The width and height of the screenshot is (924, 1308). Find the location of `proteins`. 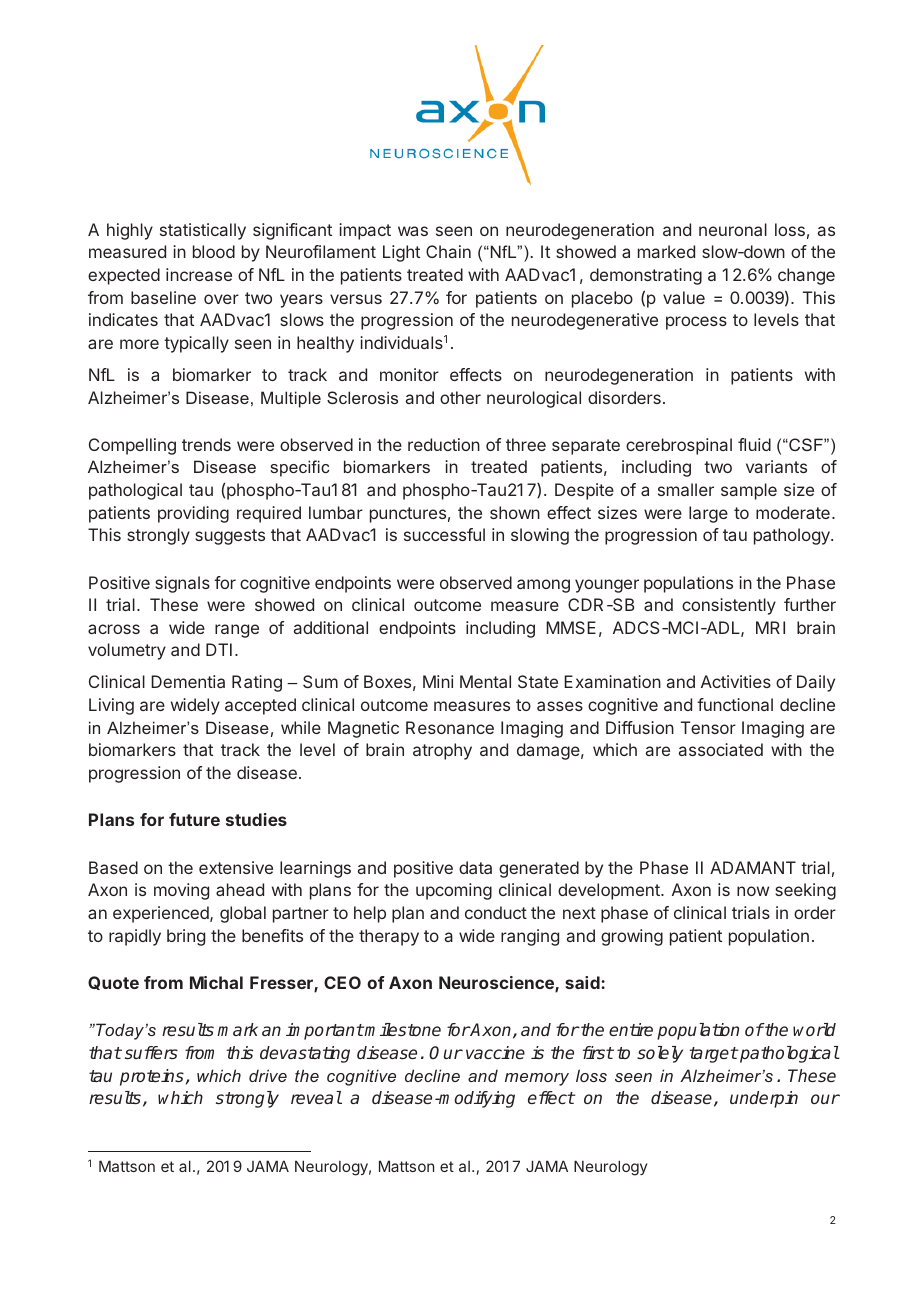

proteins is located at coordinates (152, 1077).
